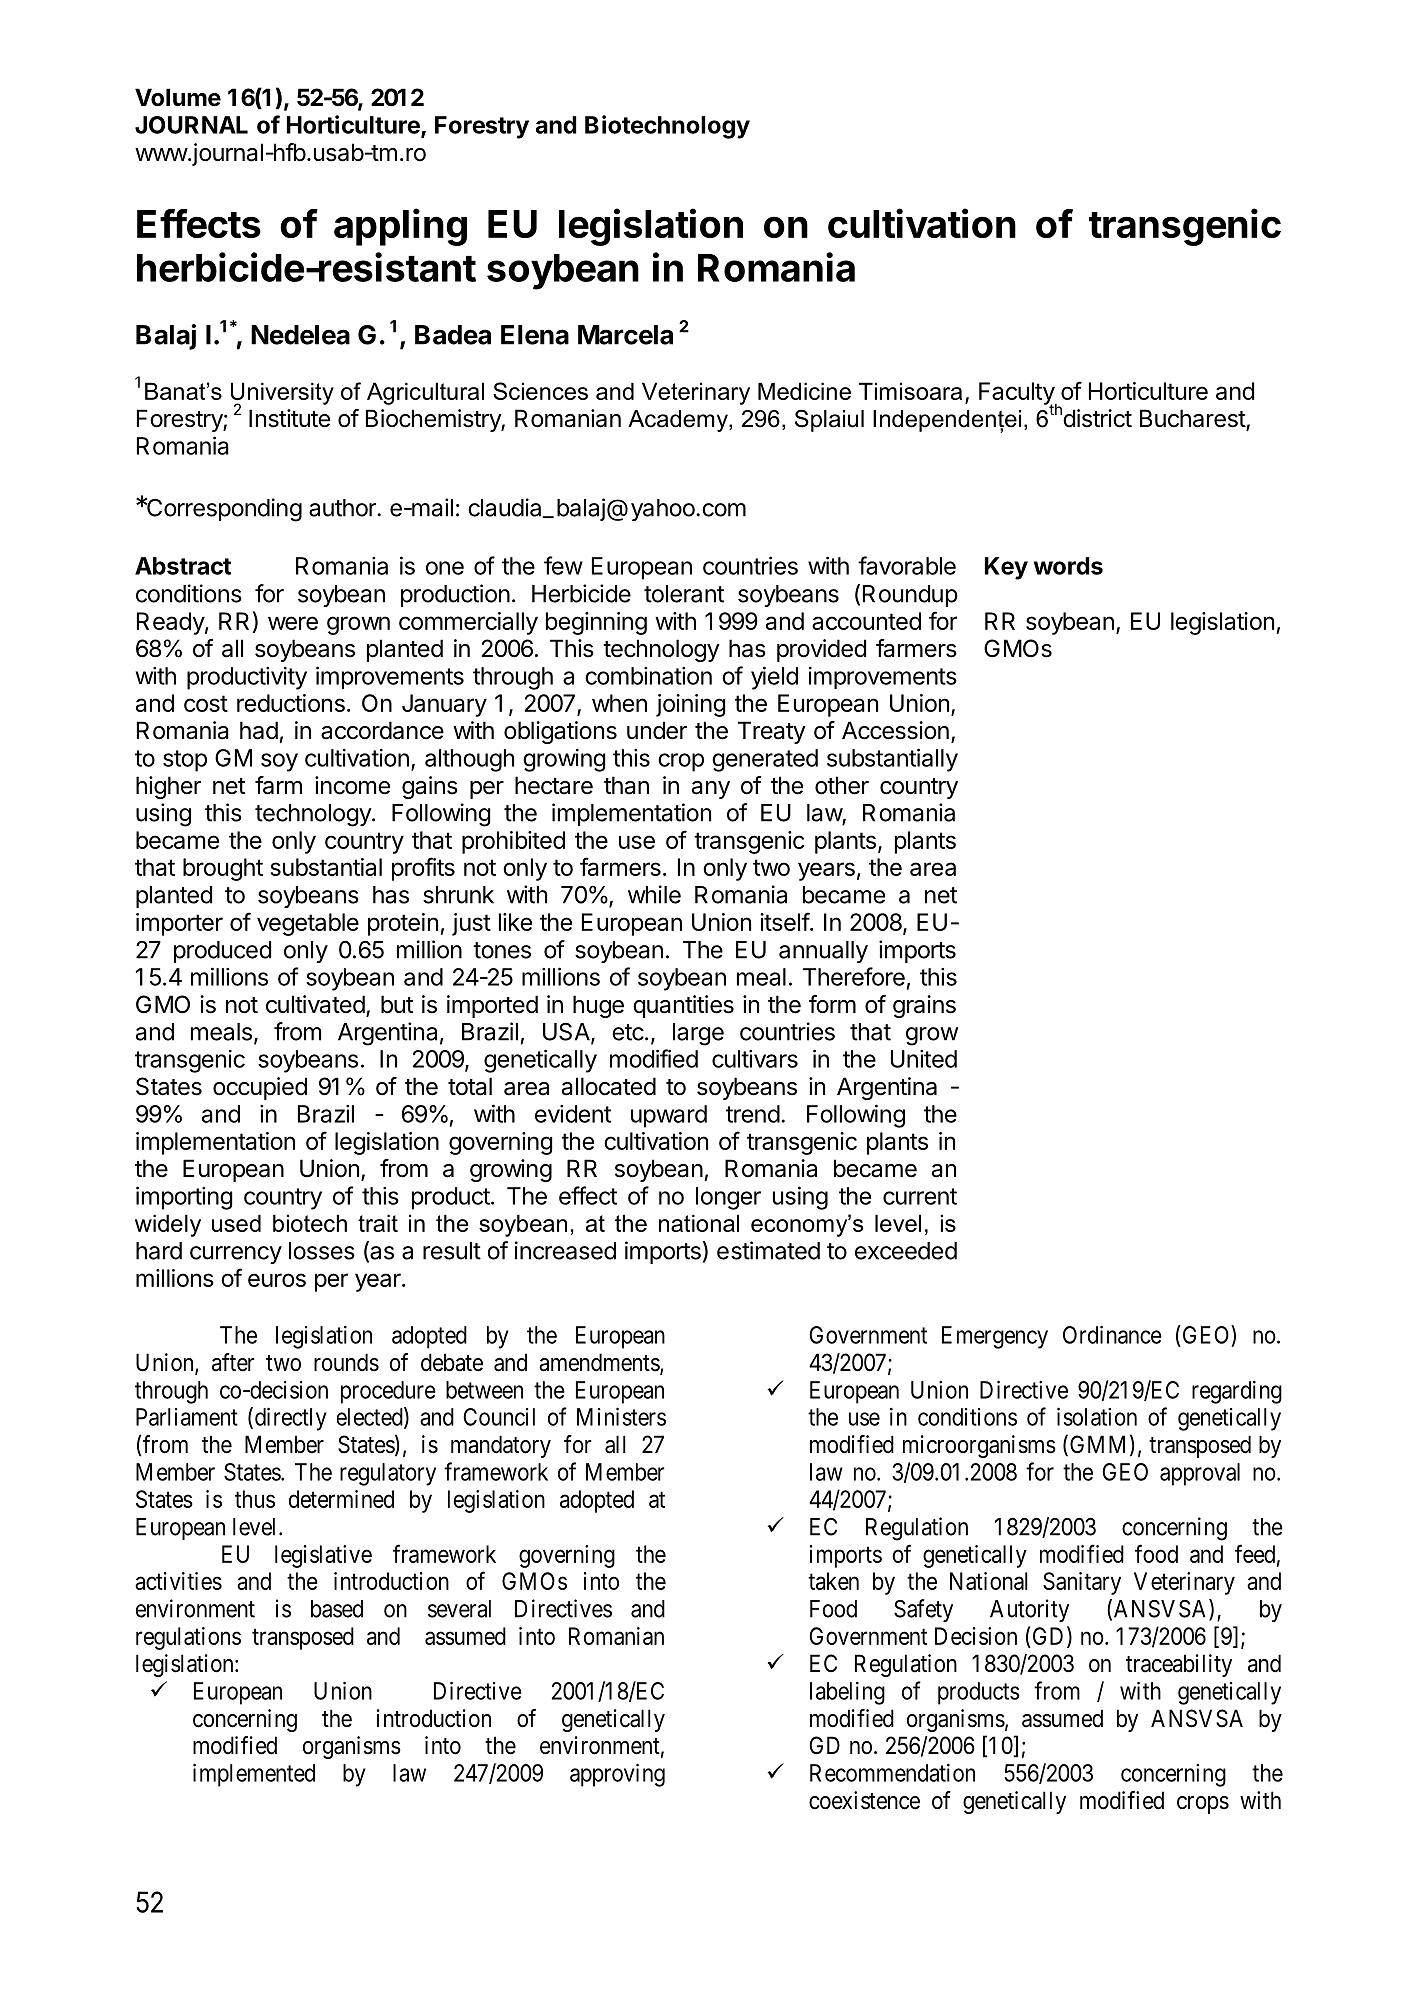 The image size is (1417, 2004). Describe the element at coordinates (1068, 566) in the image. I see `words` at that location.
